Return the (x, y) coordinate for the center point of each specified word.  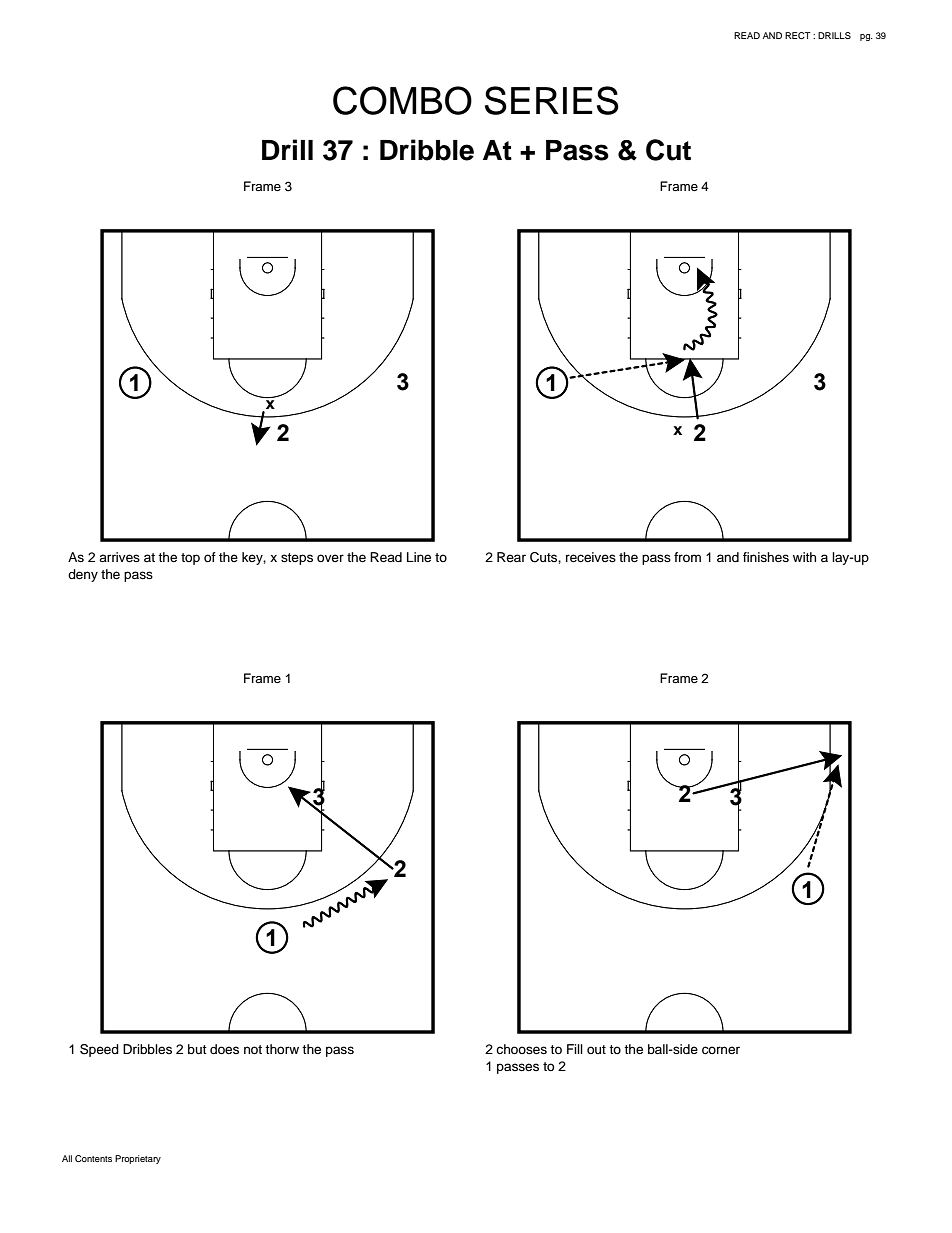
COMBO (402, 100)
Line (419, 557)
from (687, 557)
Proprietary (138, 1159)
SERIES (552, 100)
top (190, 559)
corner (721, 1050)
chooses (521, 1049)
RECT (798, 35)
